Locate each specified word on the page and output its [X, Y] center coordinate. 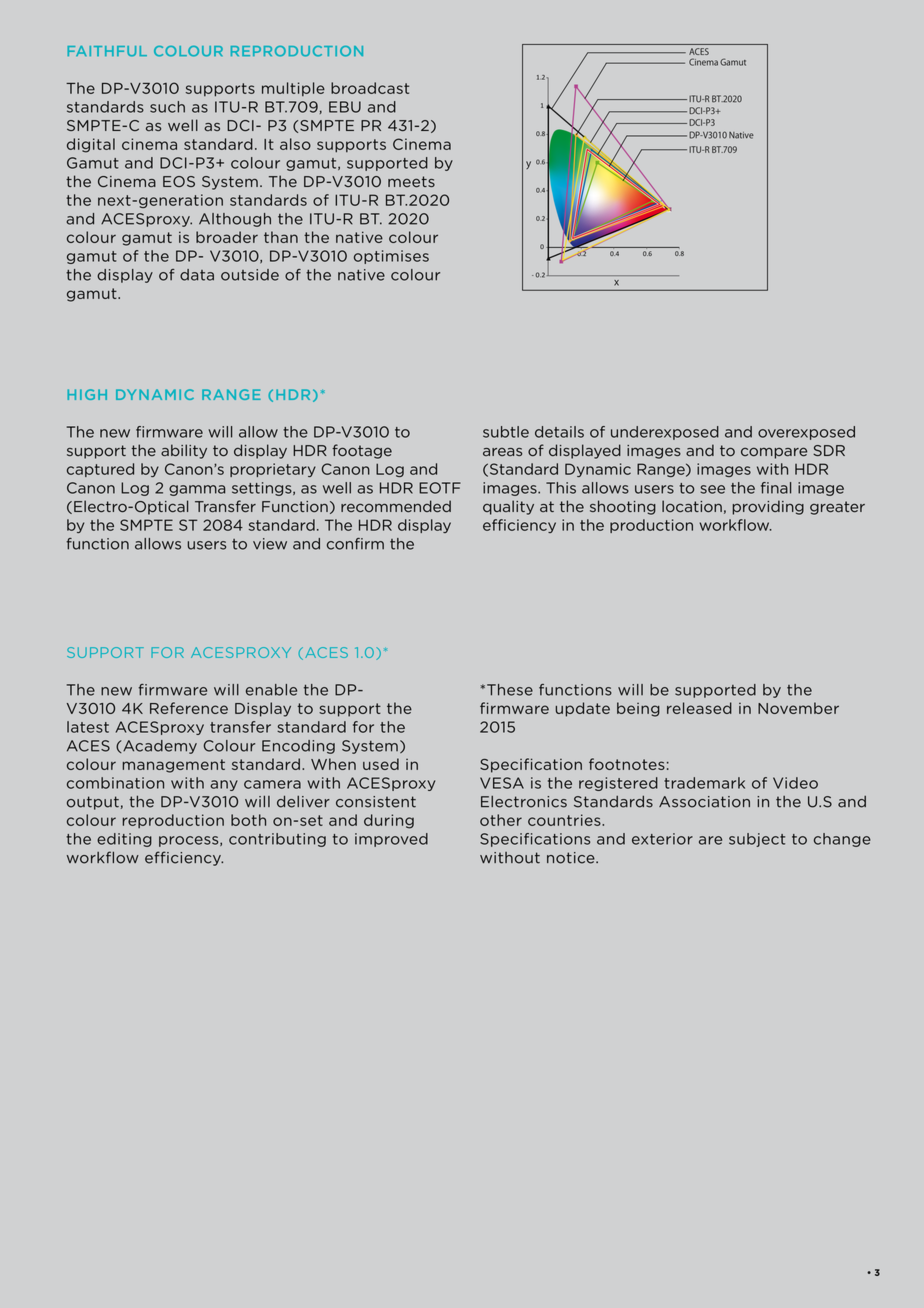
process [190, 841]
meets [411, 182]
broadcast [370, 88]
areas [502, 452]
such [167, 107]
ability [184, 451]
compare [774, 453]
